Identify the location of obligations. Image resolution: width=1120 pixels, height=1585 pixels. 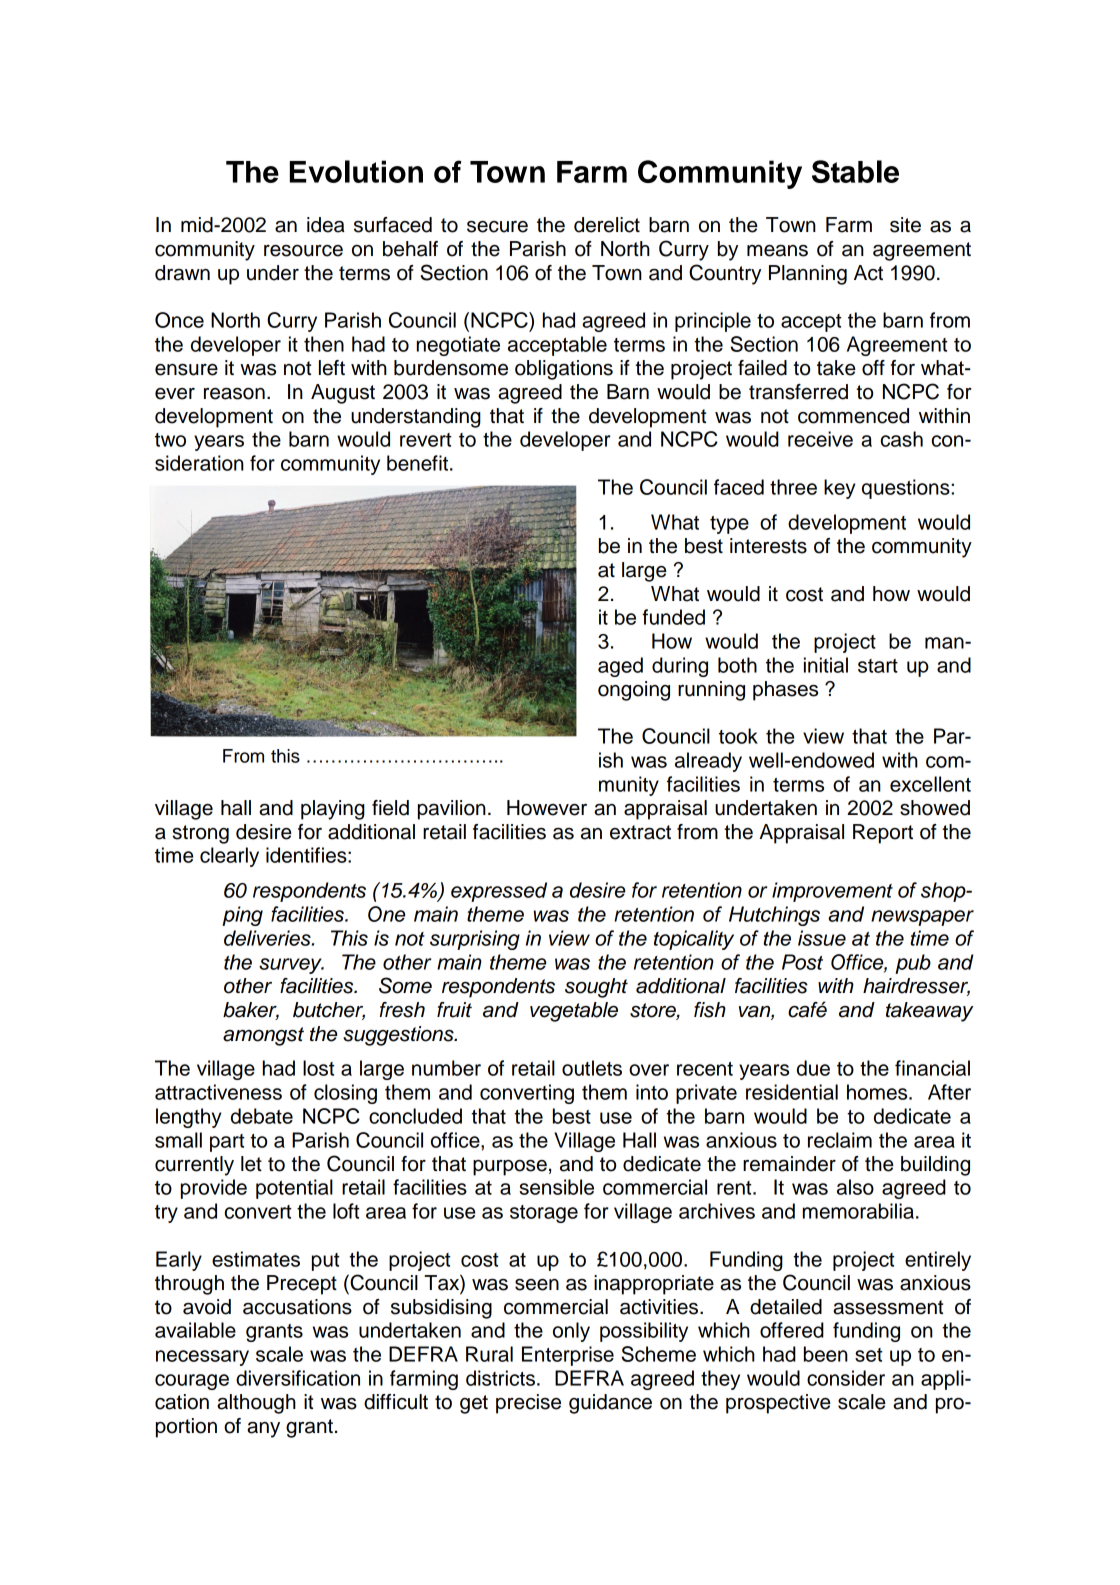
(564, 370).
